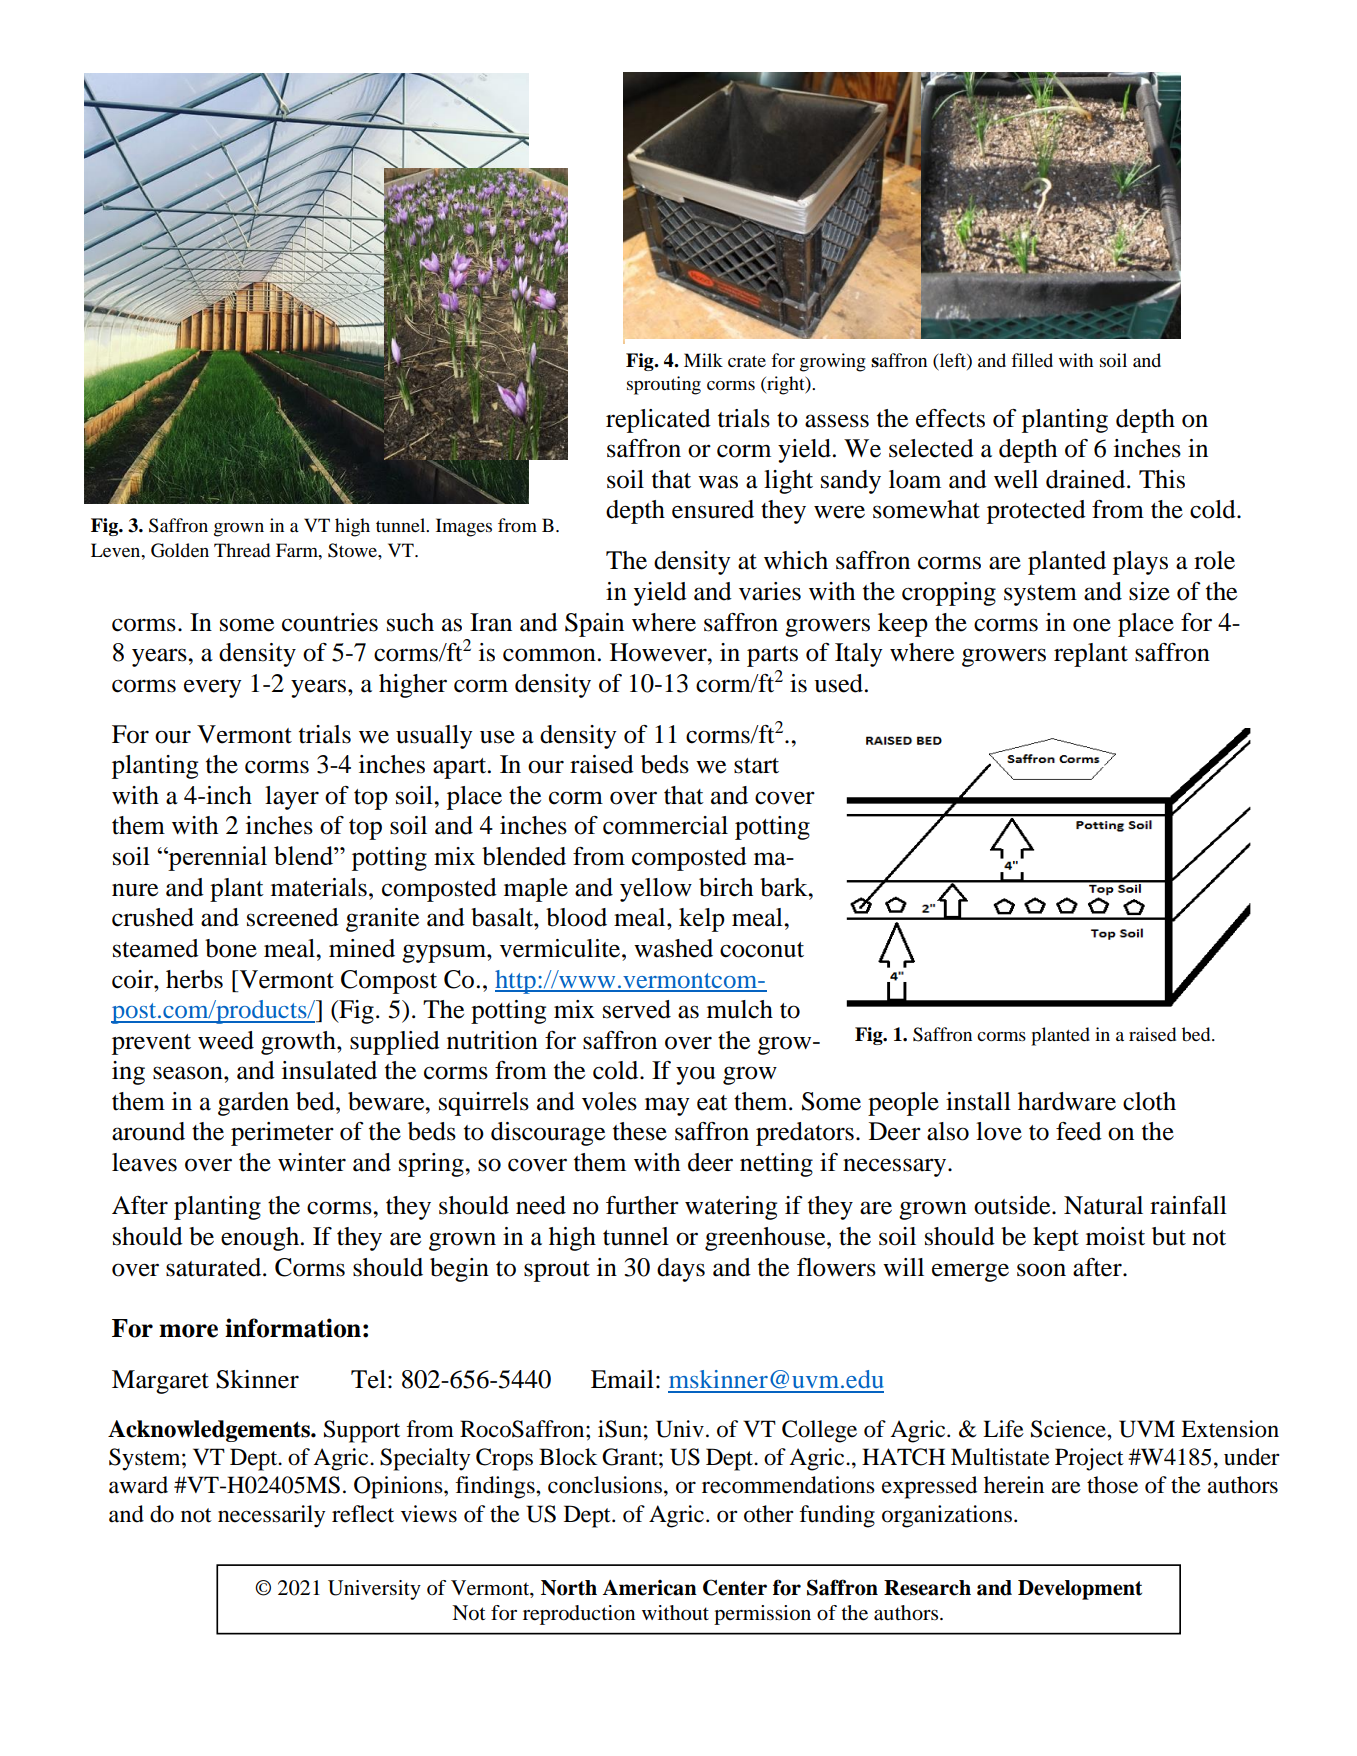 The image size is (1357, 1756). Describe the element at coordinates (1149, 591) in the screenshot. I see `size` at that location.
